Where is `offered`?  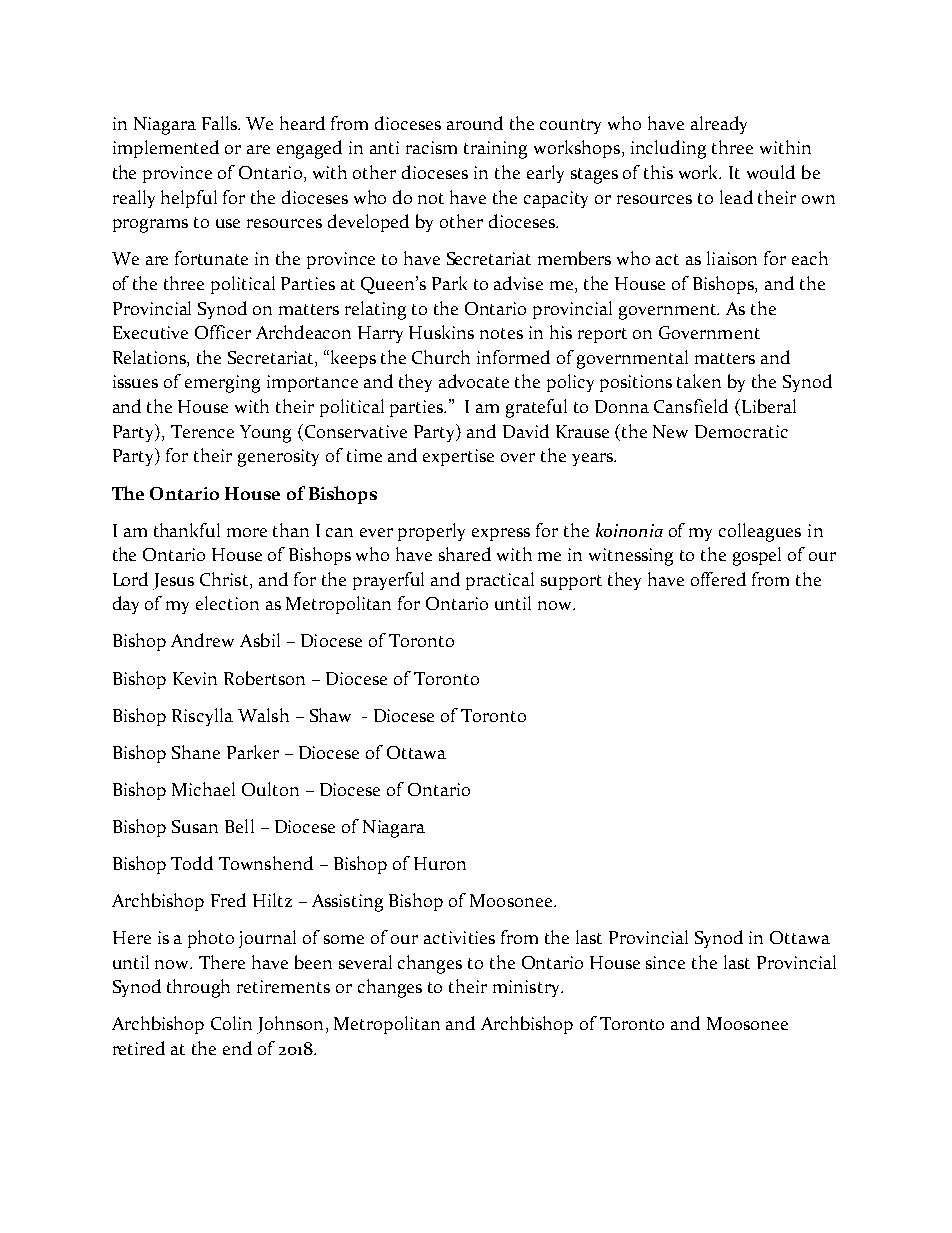 offered is located at coordinates (718, 579).
